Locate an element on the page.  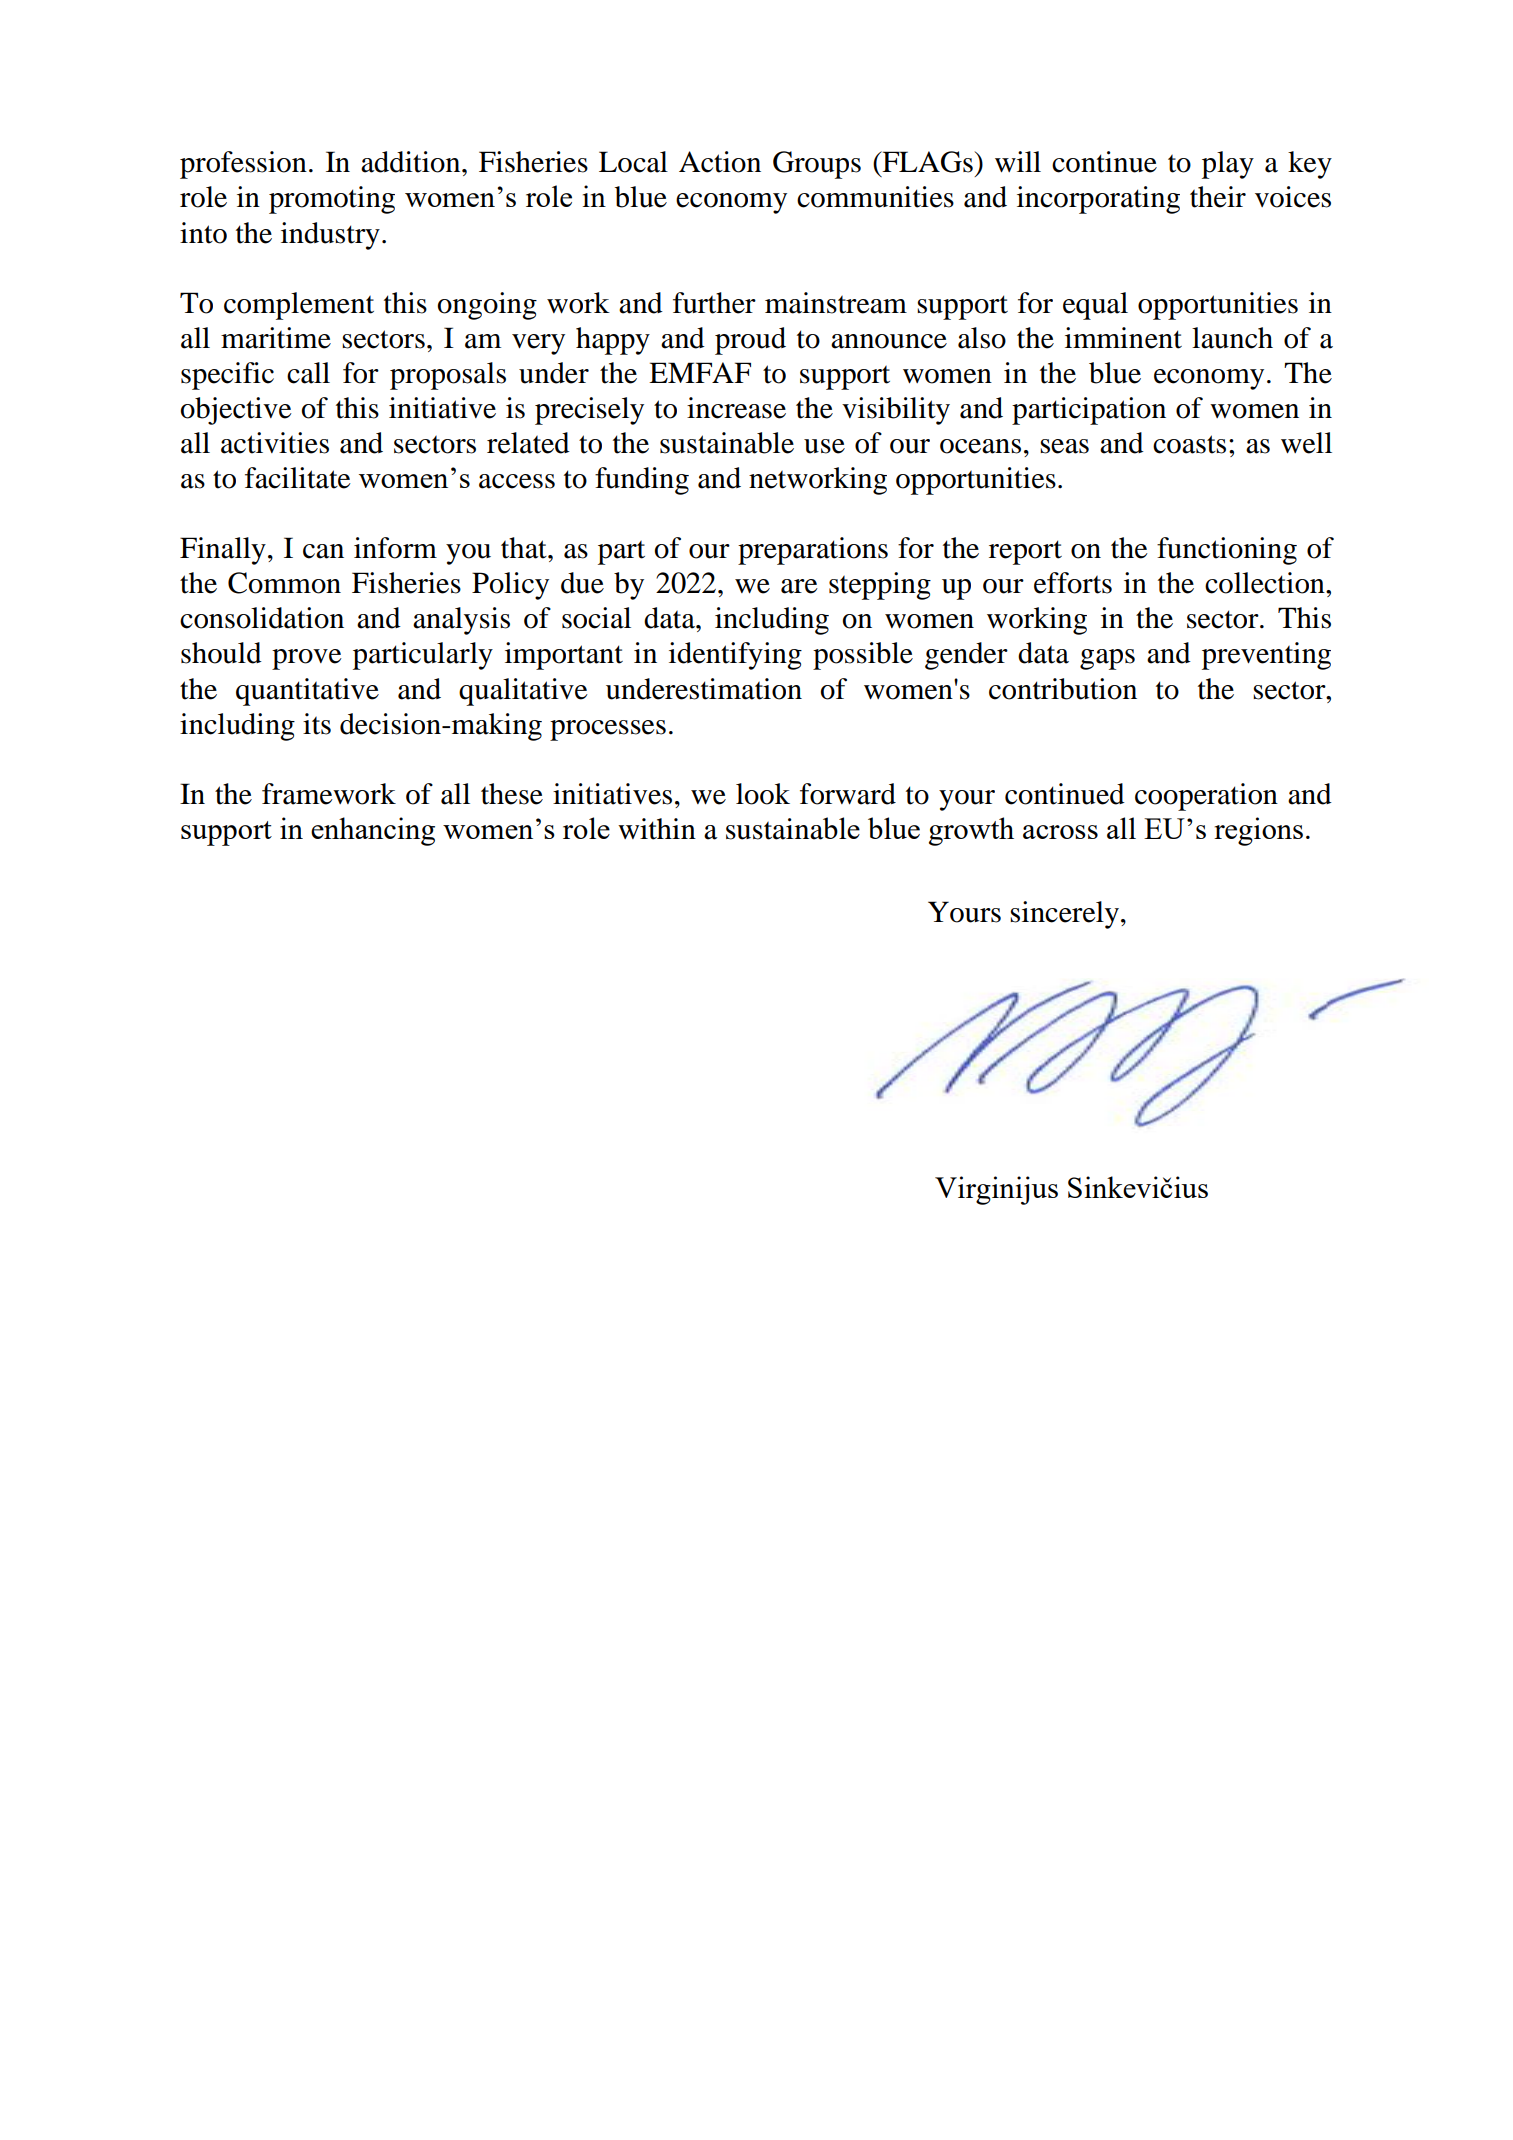
increase is located at coordinates (736, 408).
